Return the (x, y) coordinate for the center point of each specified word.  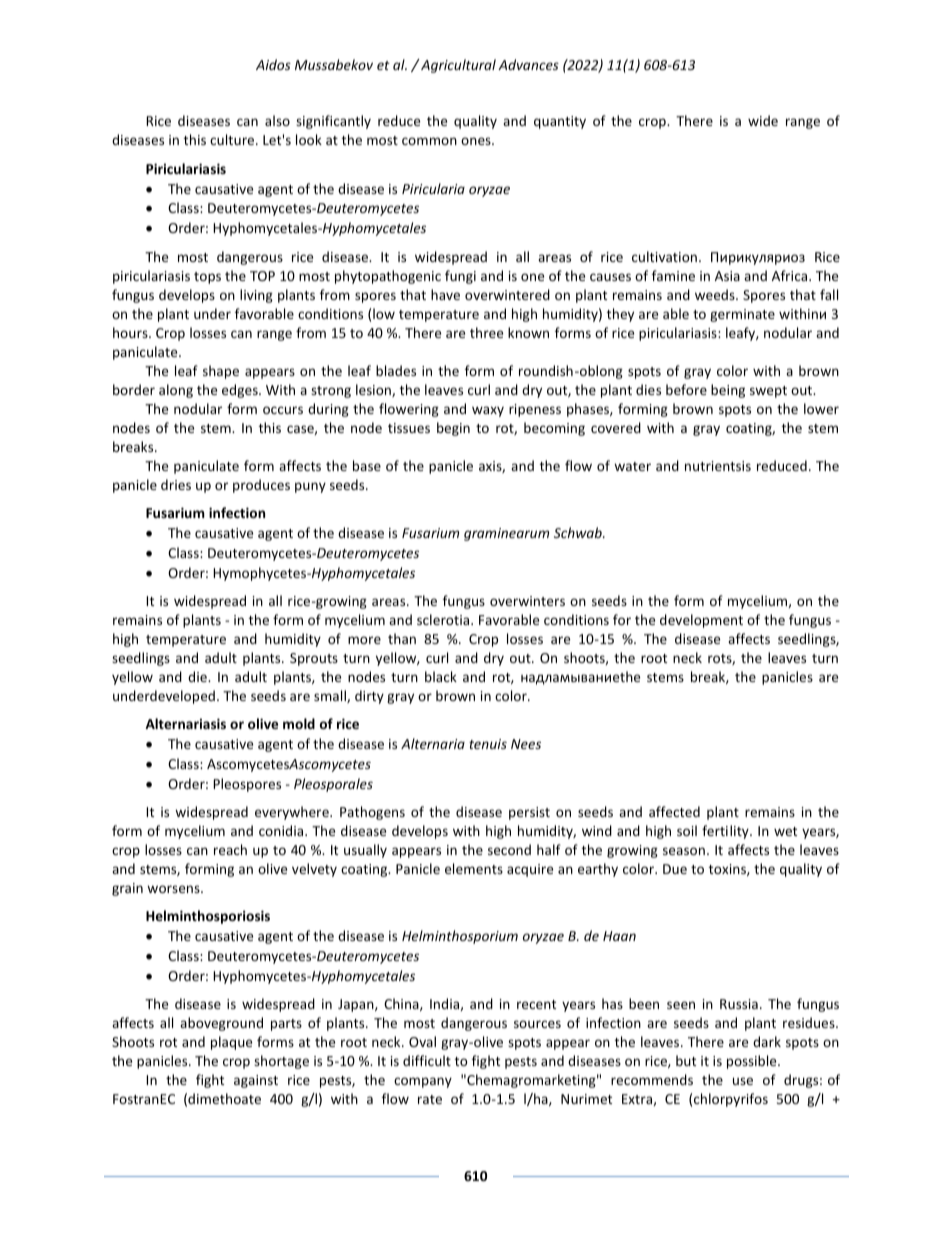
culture (233, 139)
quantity (560, 122)
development (701, 621)
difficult (427, 1060)
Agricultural (457, 66)
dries (176, 484)
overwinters (527, 601)
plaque (231, 1043)
